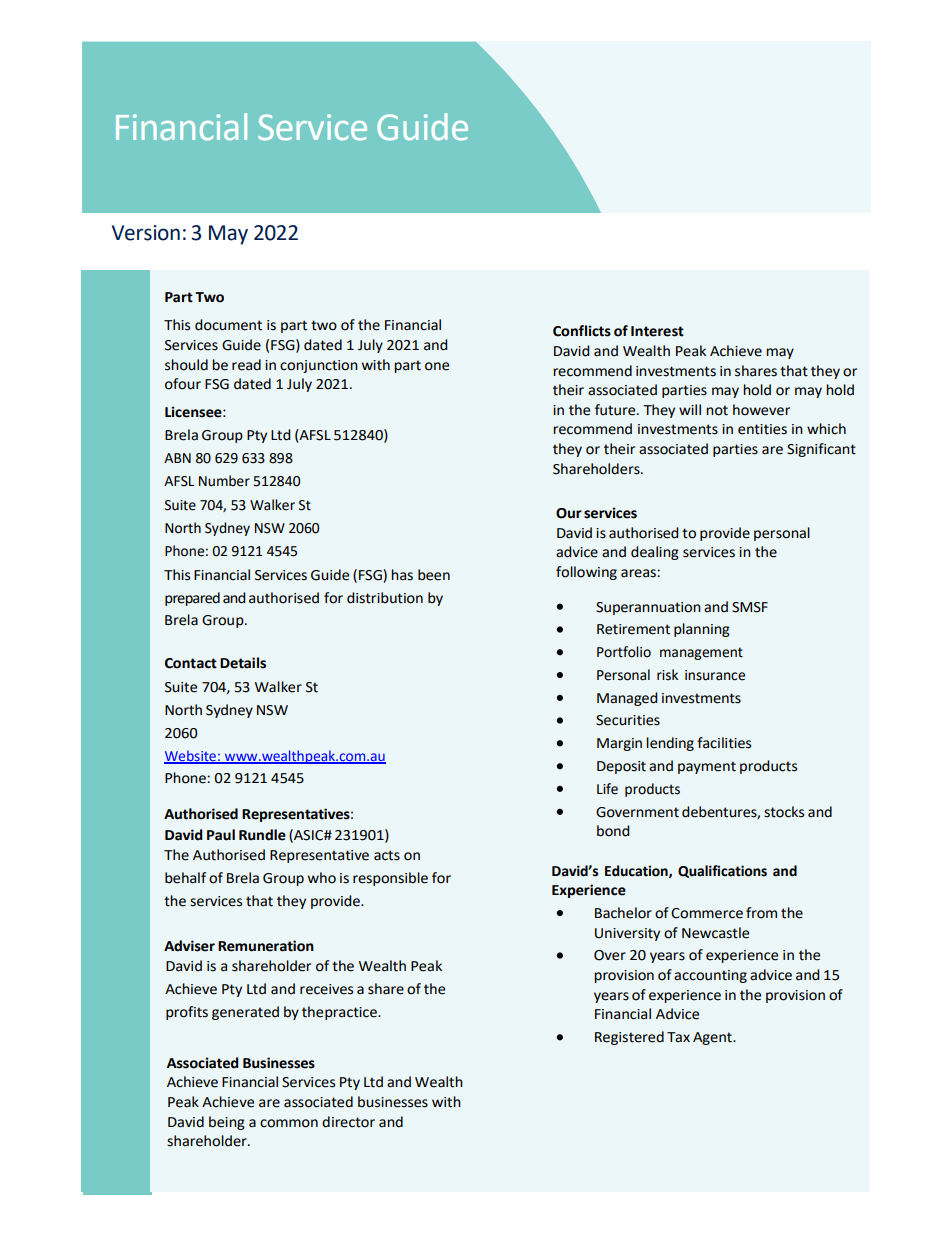 This screenshot has width=952, height=1233. I want to click on Conflicts, so click(582, 331).
